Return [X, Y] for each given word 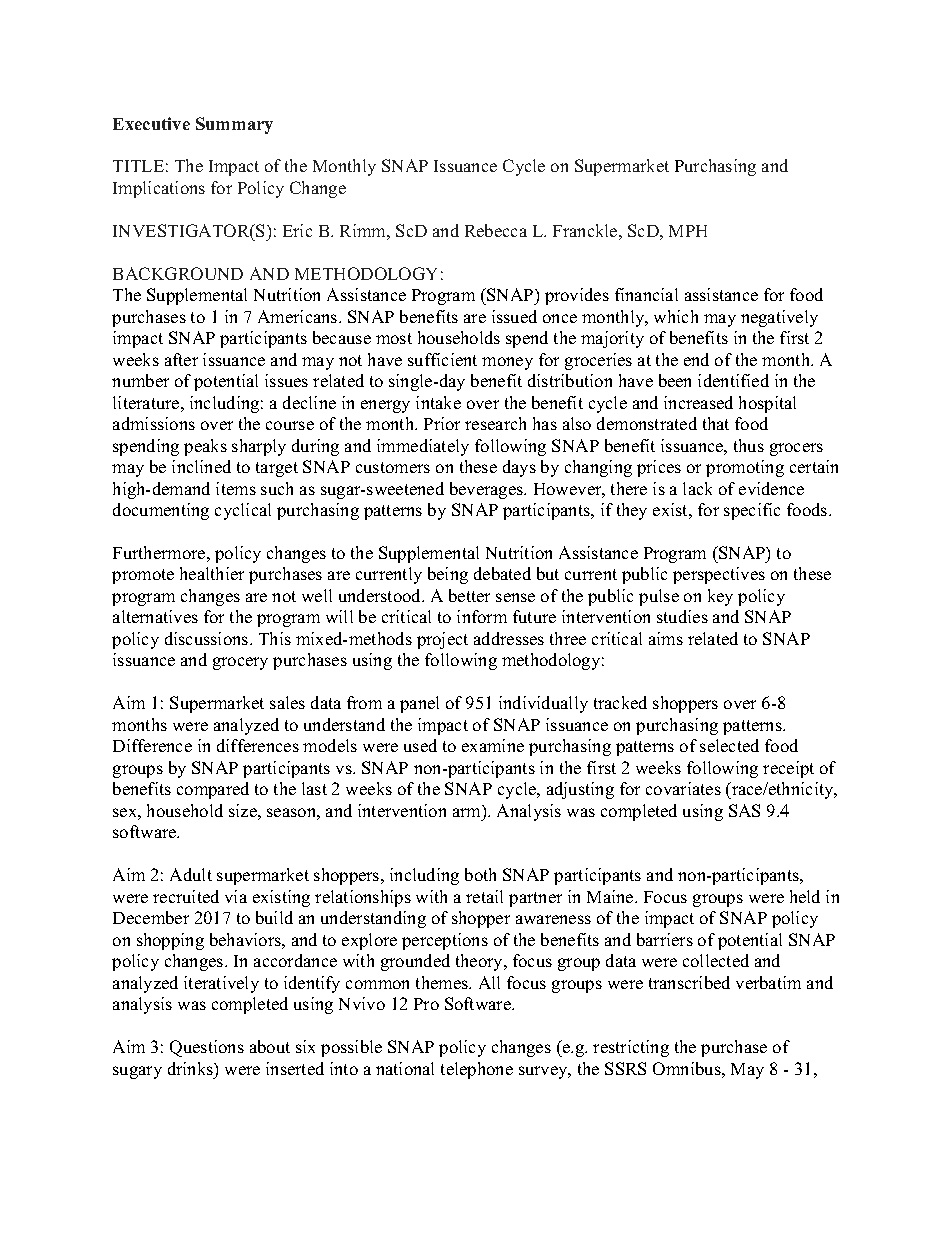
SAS [744, 810]
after [181, 359]
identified [733, 380]
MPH [688, 231]
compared [213, 790]
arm [468, 813]
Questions [207, 1048]
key [720, 597]
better [469, 595]
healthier [212, 573]
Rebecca [496, 230]
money [507, 363]
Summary [234, 125]
